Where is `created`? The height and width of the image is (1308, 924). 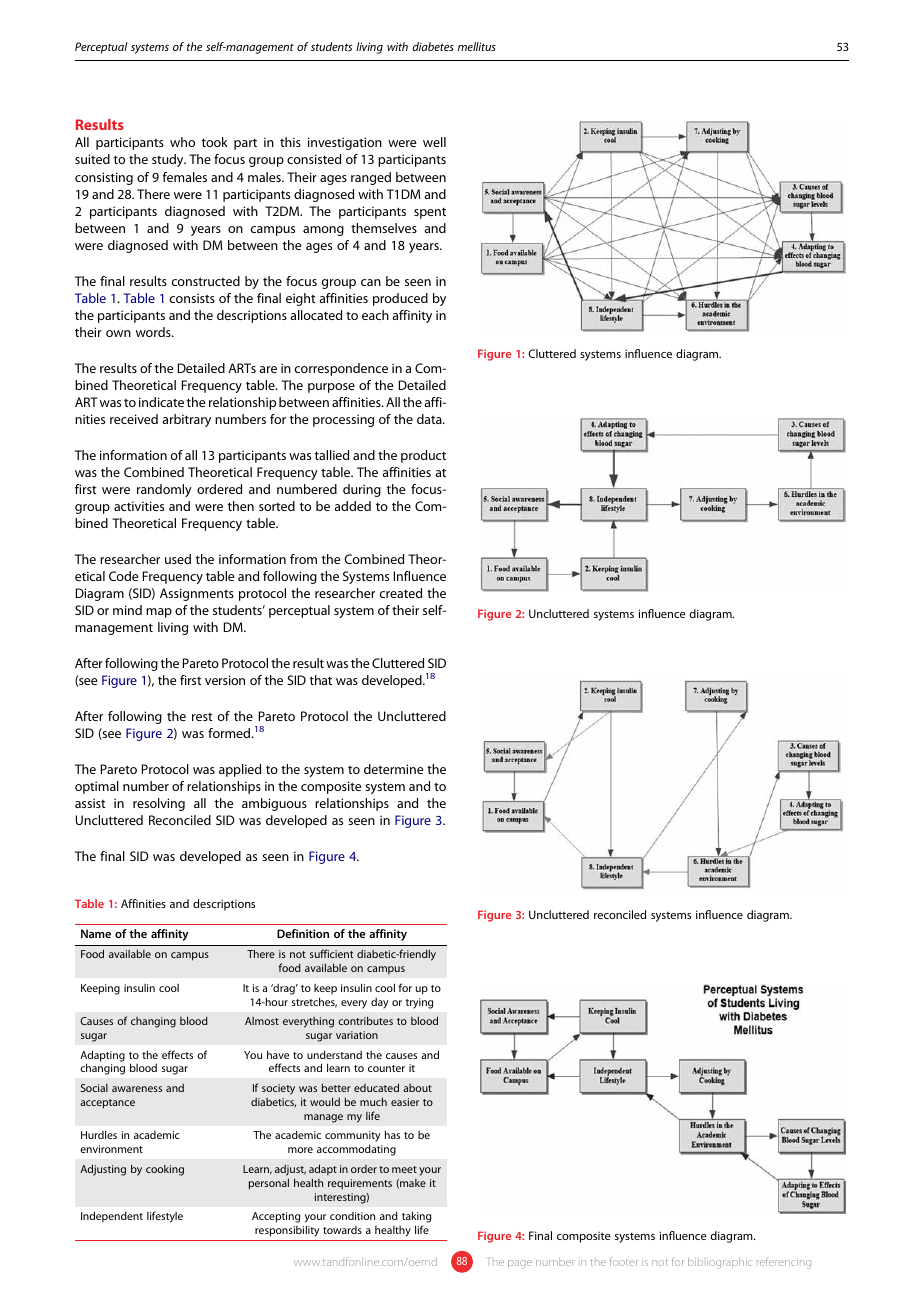
created is located at coordinates (401, 593).
